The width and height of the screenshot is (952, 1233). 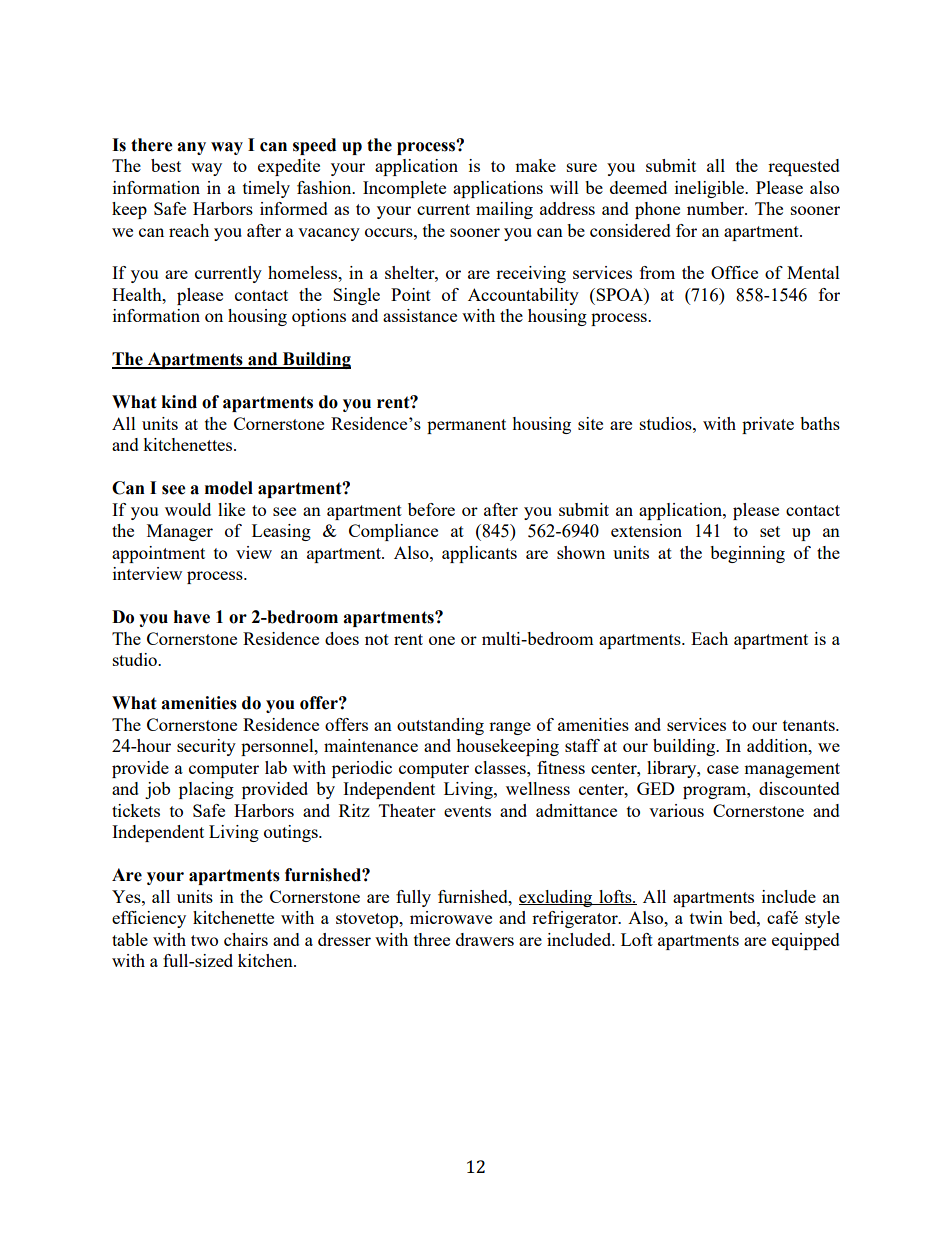 I want to click on ineligible, so click(x=711, y=189).
